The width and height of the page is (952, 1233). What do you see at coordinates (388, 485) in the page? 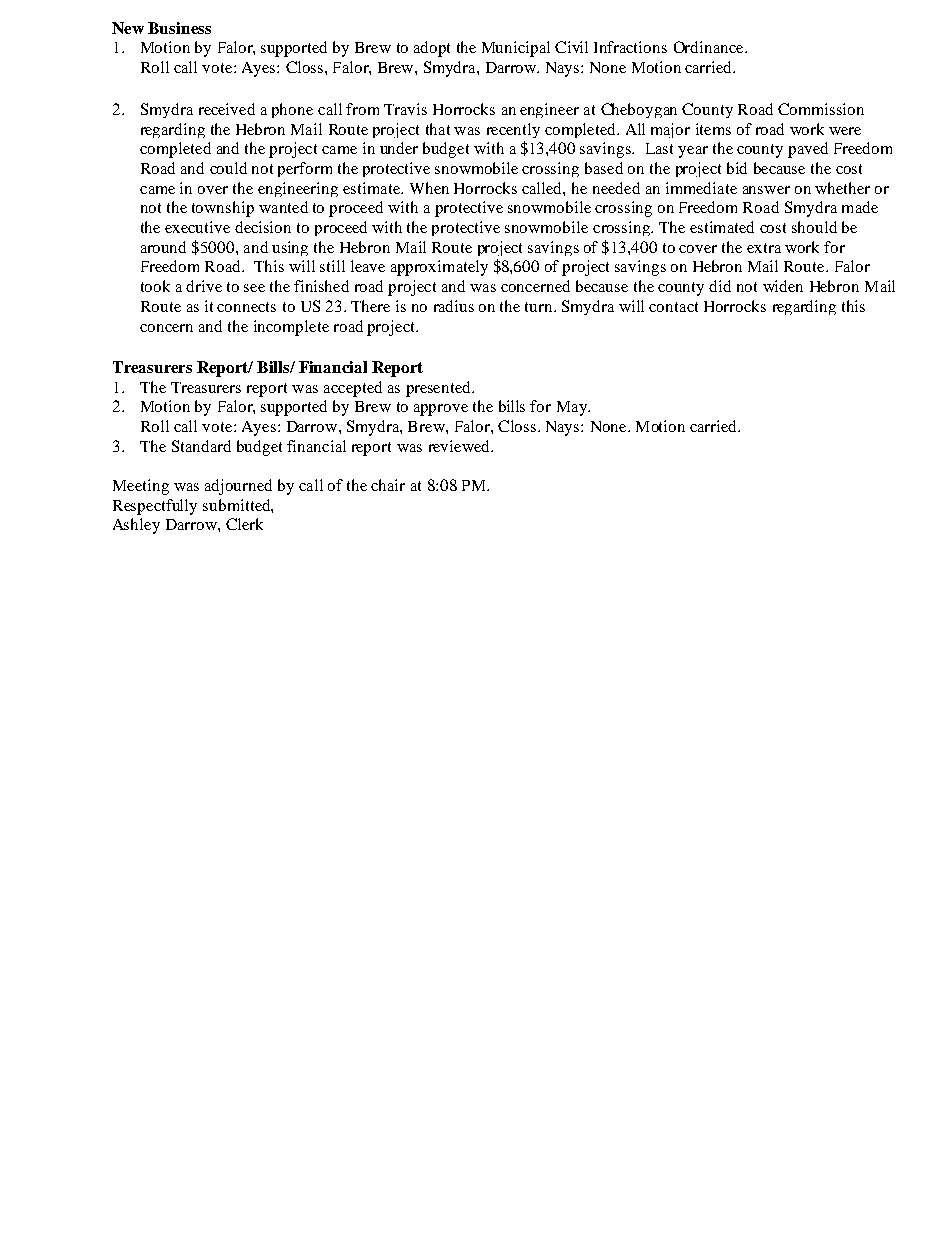
I see `chair` at bounding box center [388, 485].
